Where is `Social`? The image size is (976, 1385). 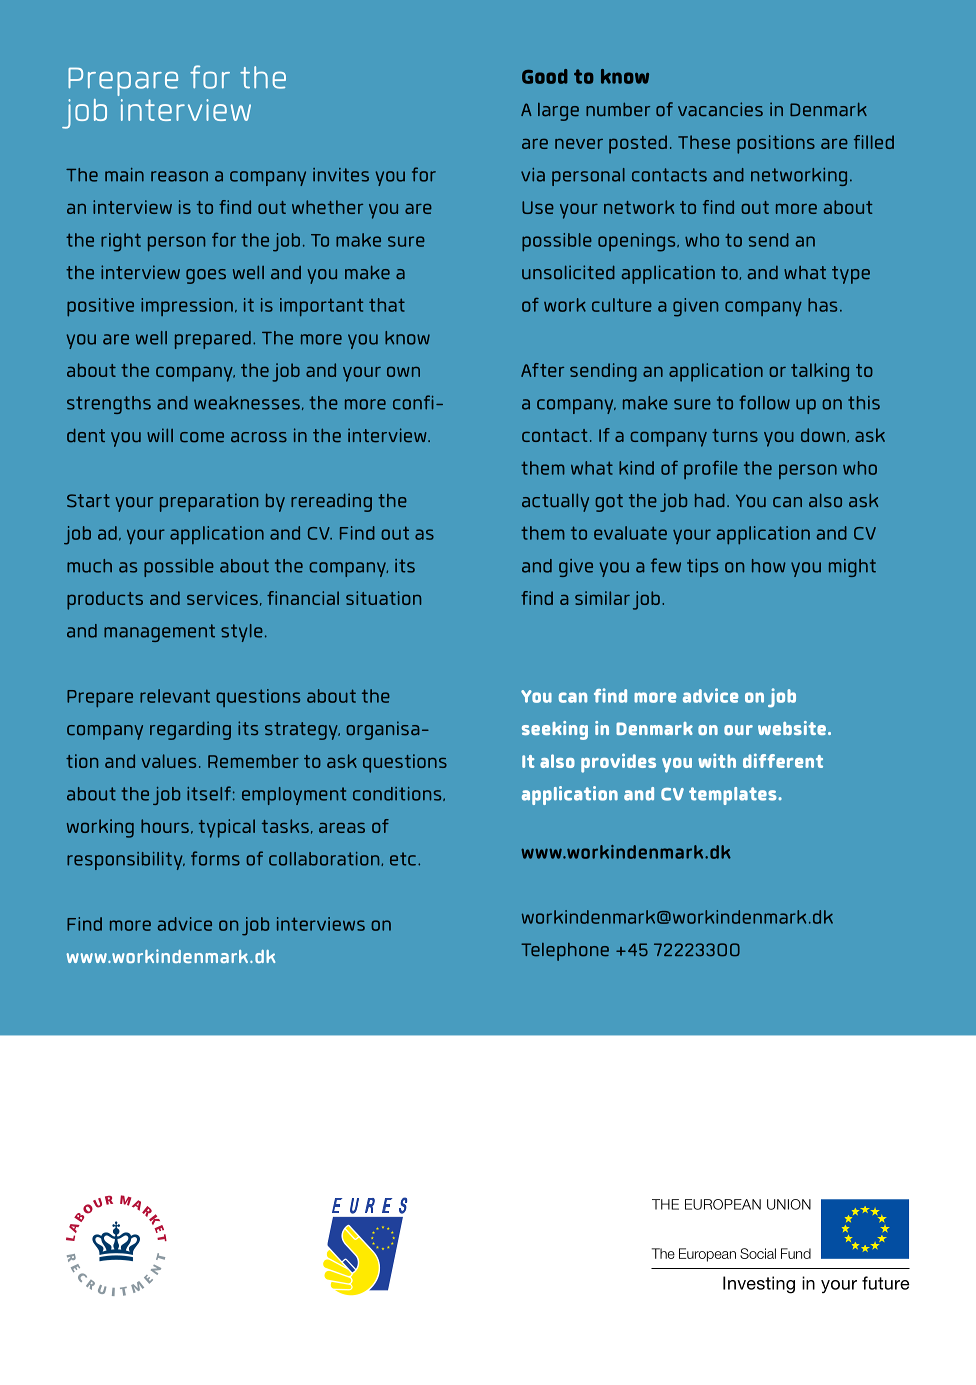
Social is located at coordinates (758, 1253).
